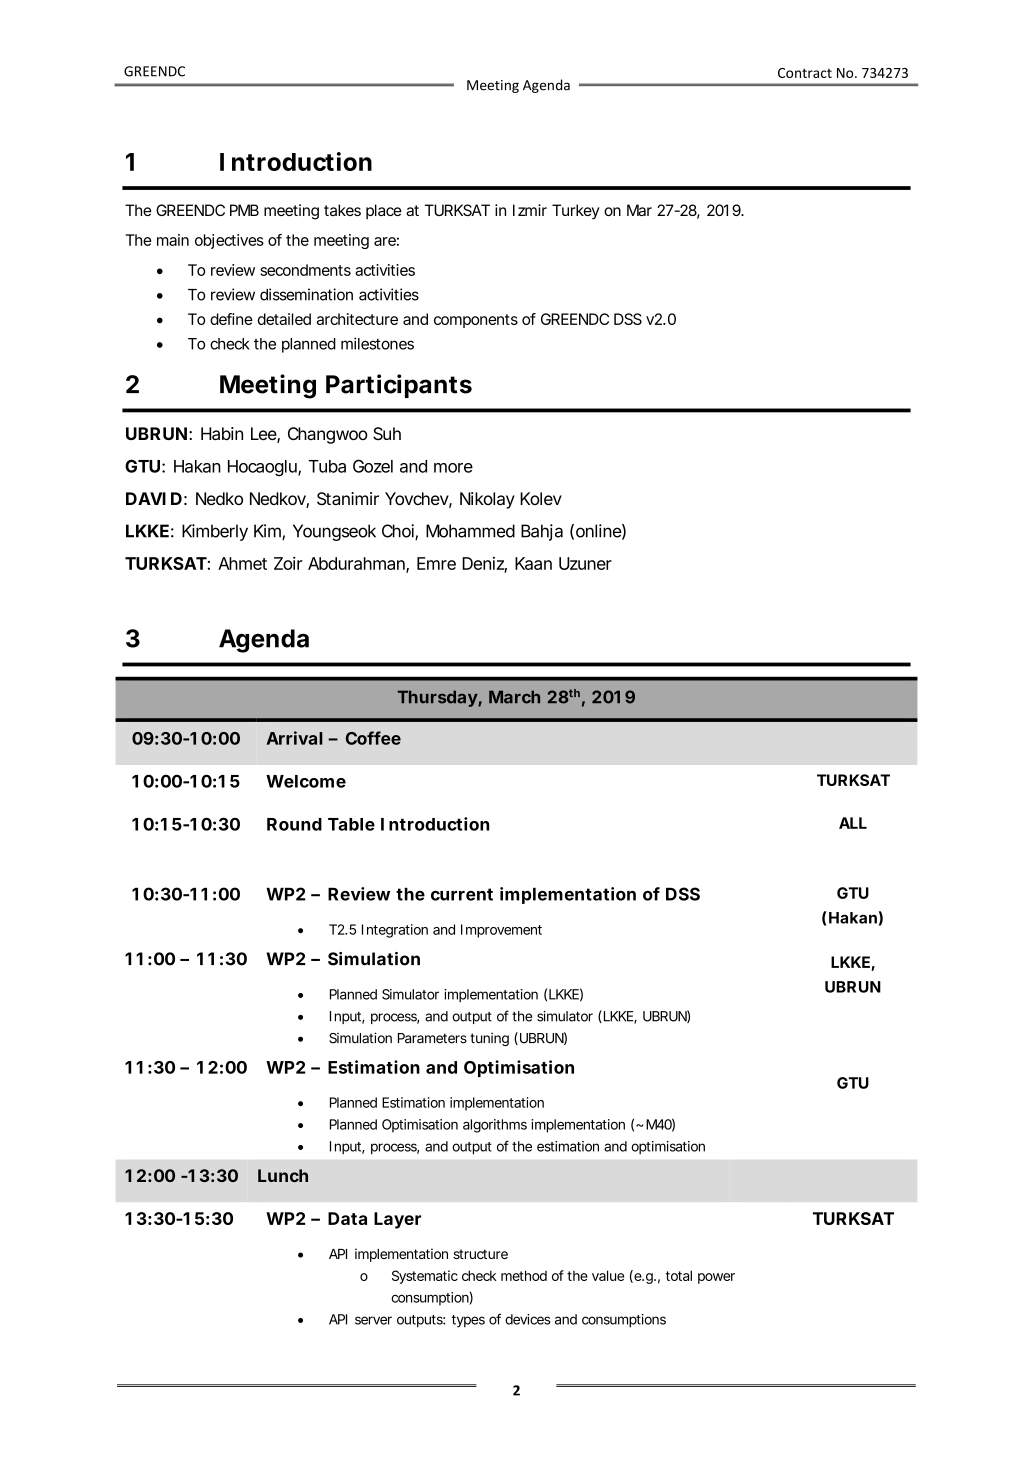 This screenshot has width=1033, height=1461. What do you see at coordinates (805, 73) in the screenshot?
I see `Contract` at bounding box center [805, 73].
